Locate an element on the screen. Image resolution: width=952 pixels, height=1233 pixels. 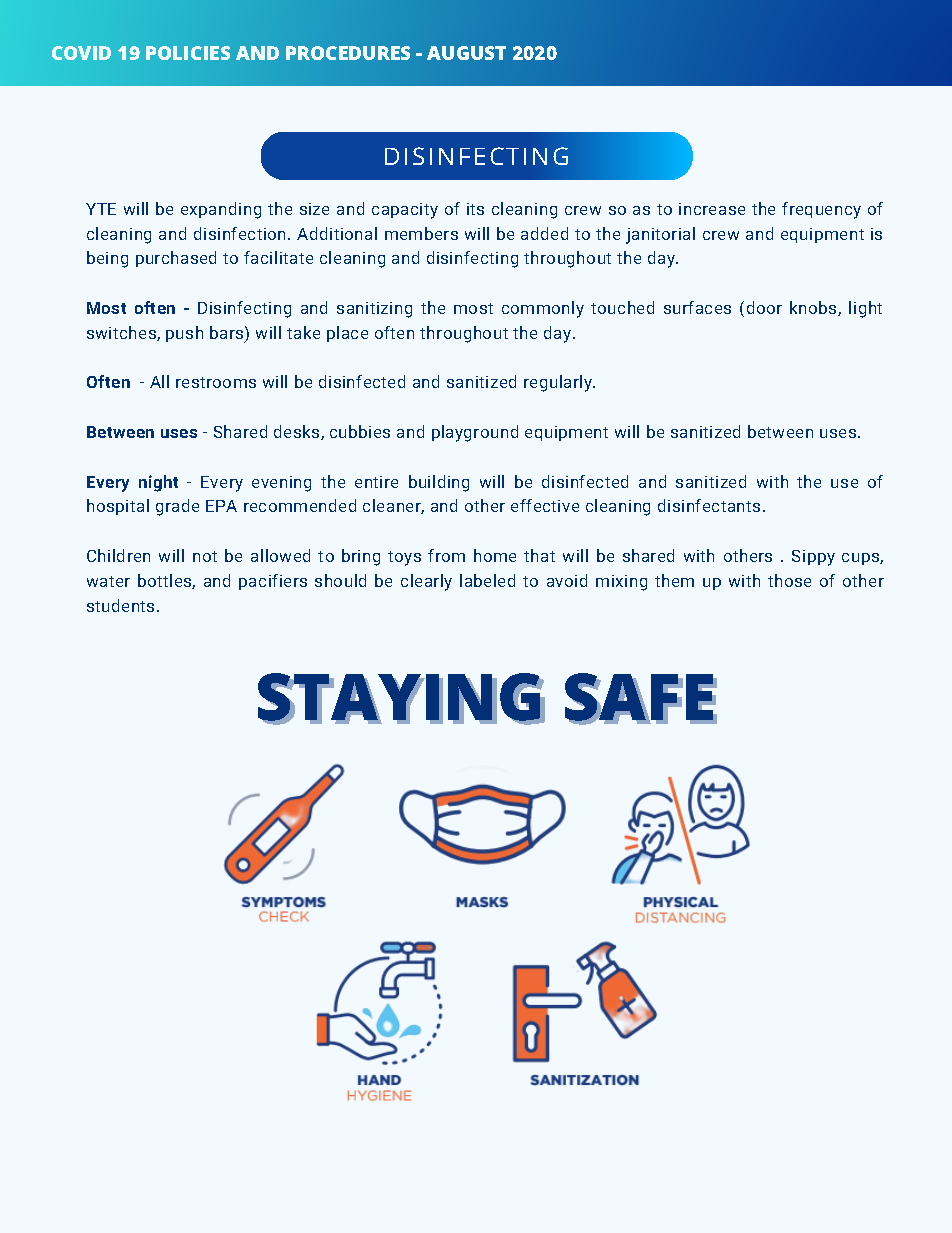
increase is located at coordinates (712, 209).
